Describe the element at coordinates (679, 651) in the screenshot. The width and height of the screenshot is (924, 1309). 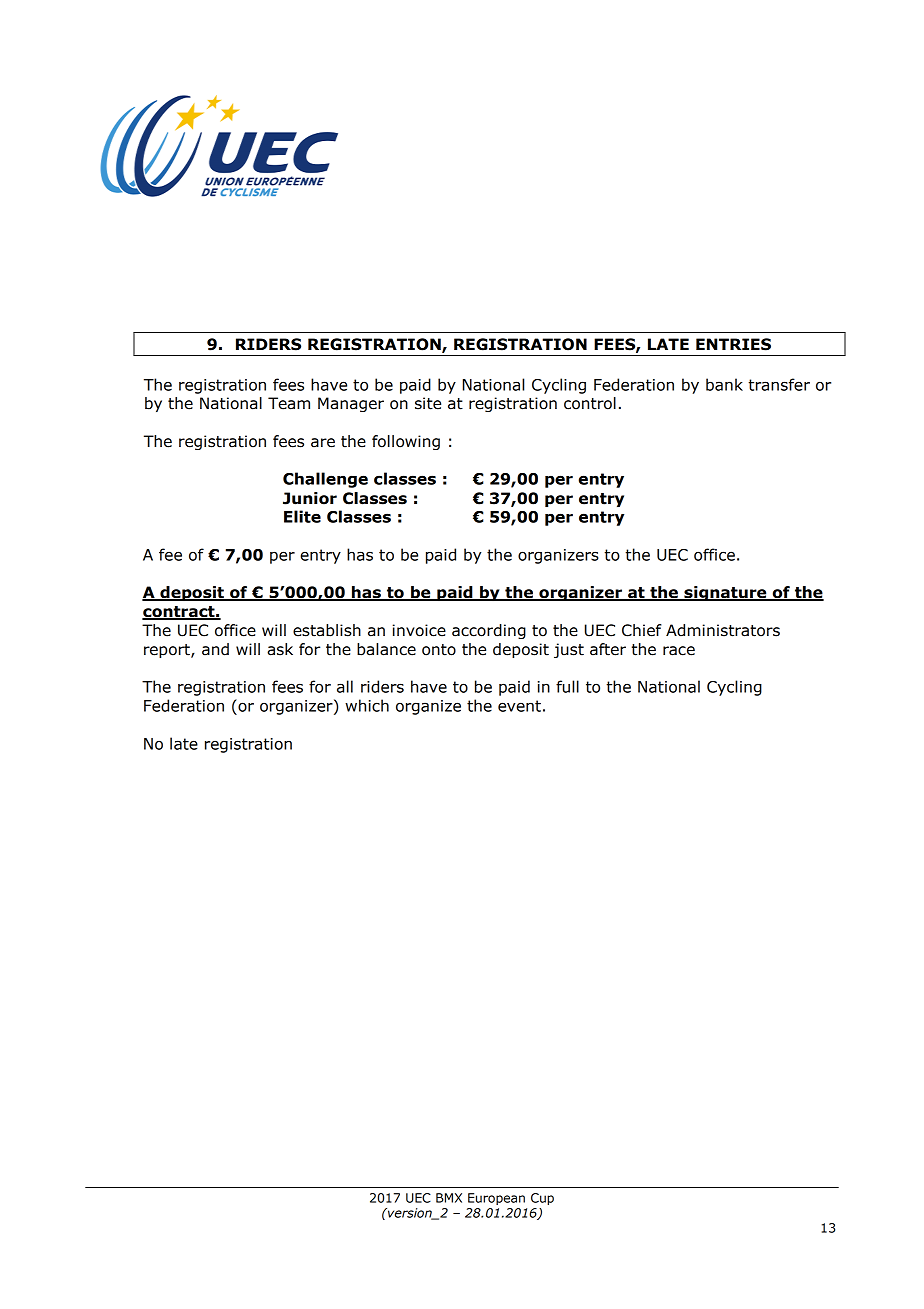
I see `race` at that location.
